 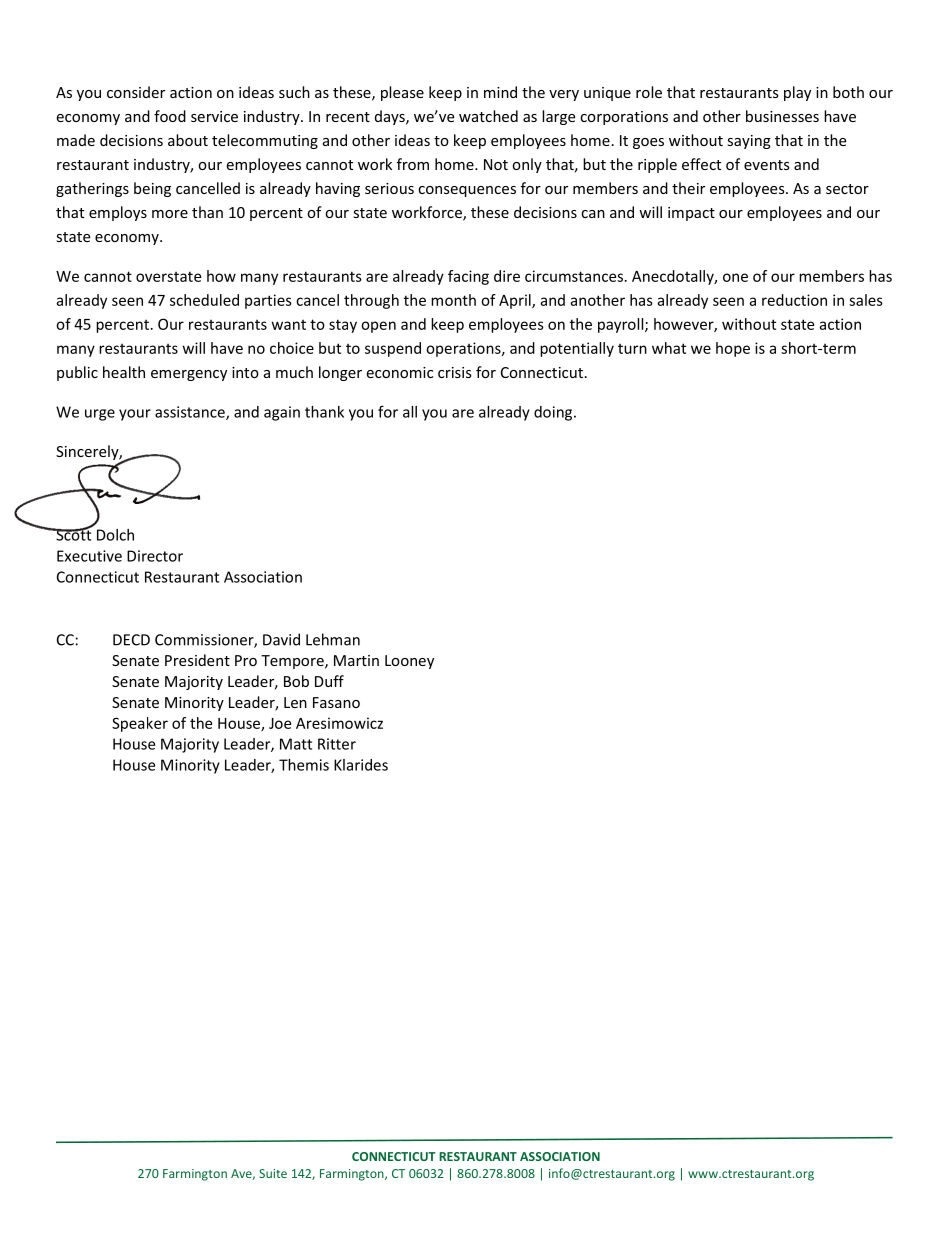 I want to click on Speaker, so click(x=140, y=724).
